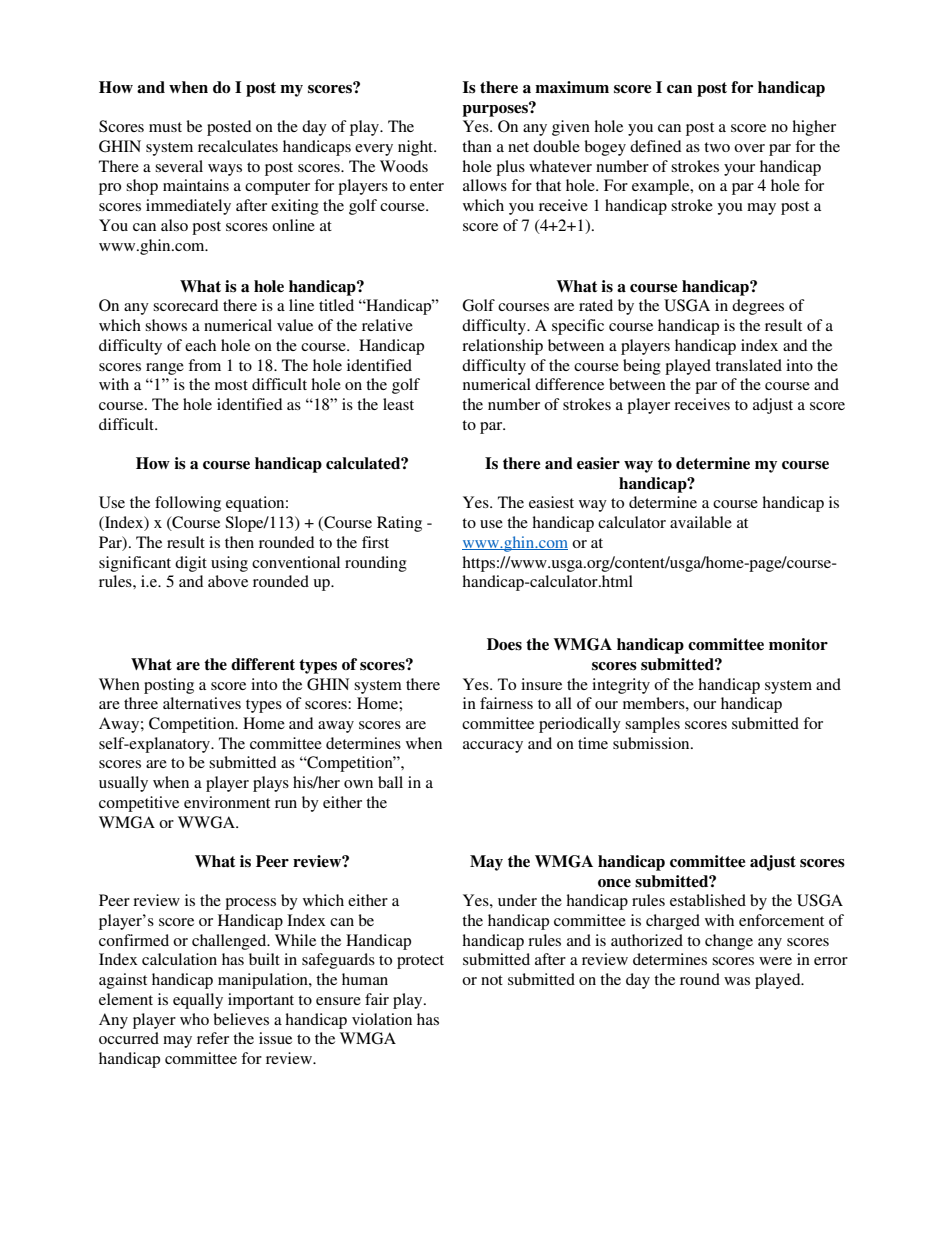 The image size is (952, 1233). What do you see at coordinates (492, 980) in the screenshot?
I see `not` at bounding box center [492, 980].
